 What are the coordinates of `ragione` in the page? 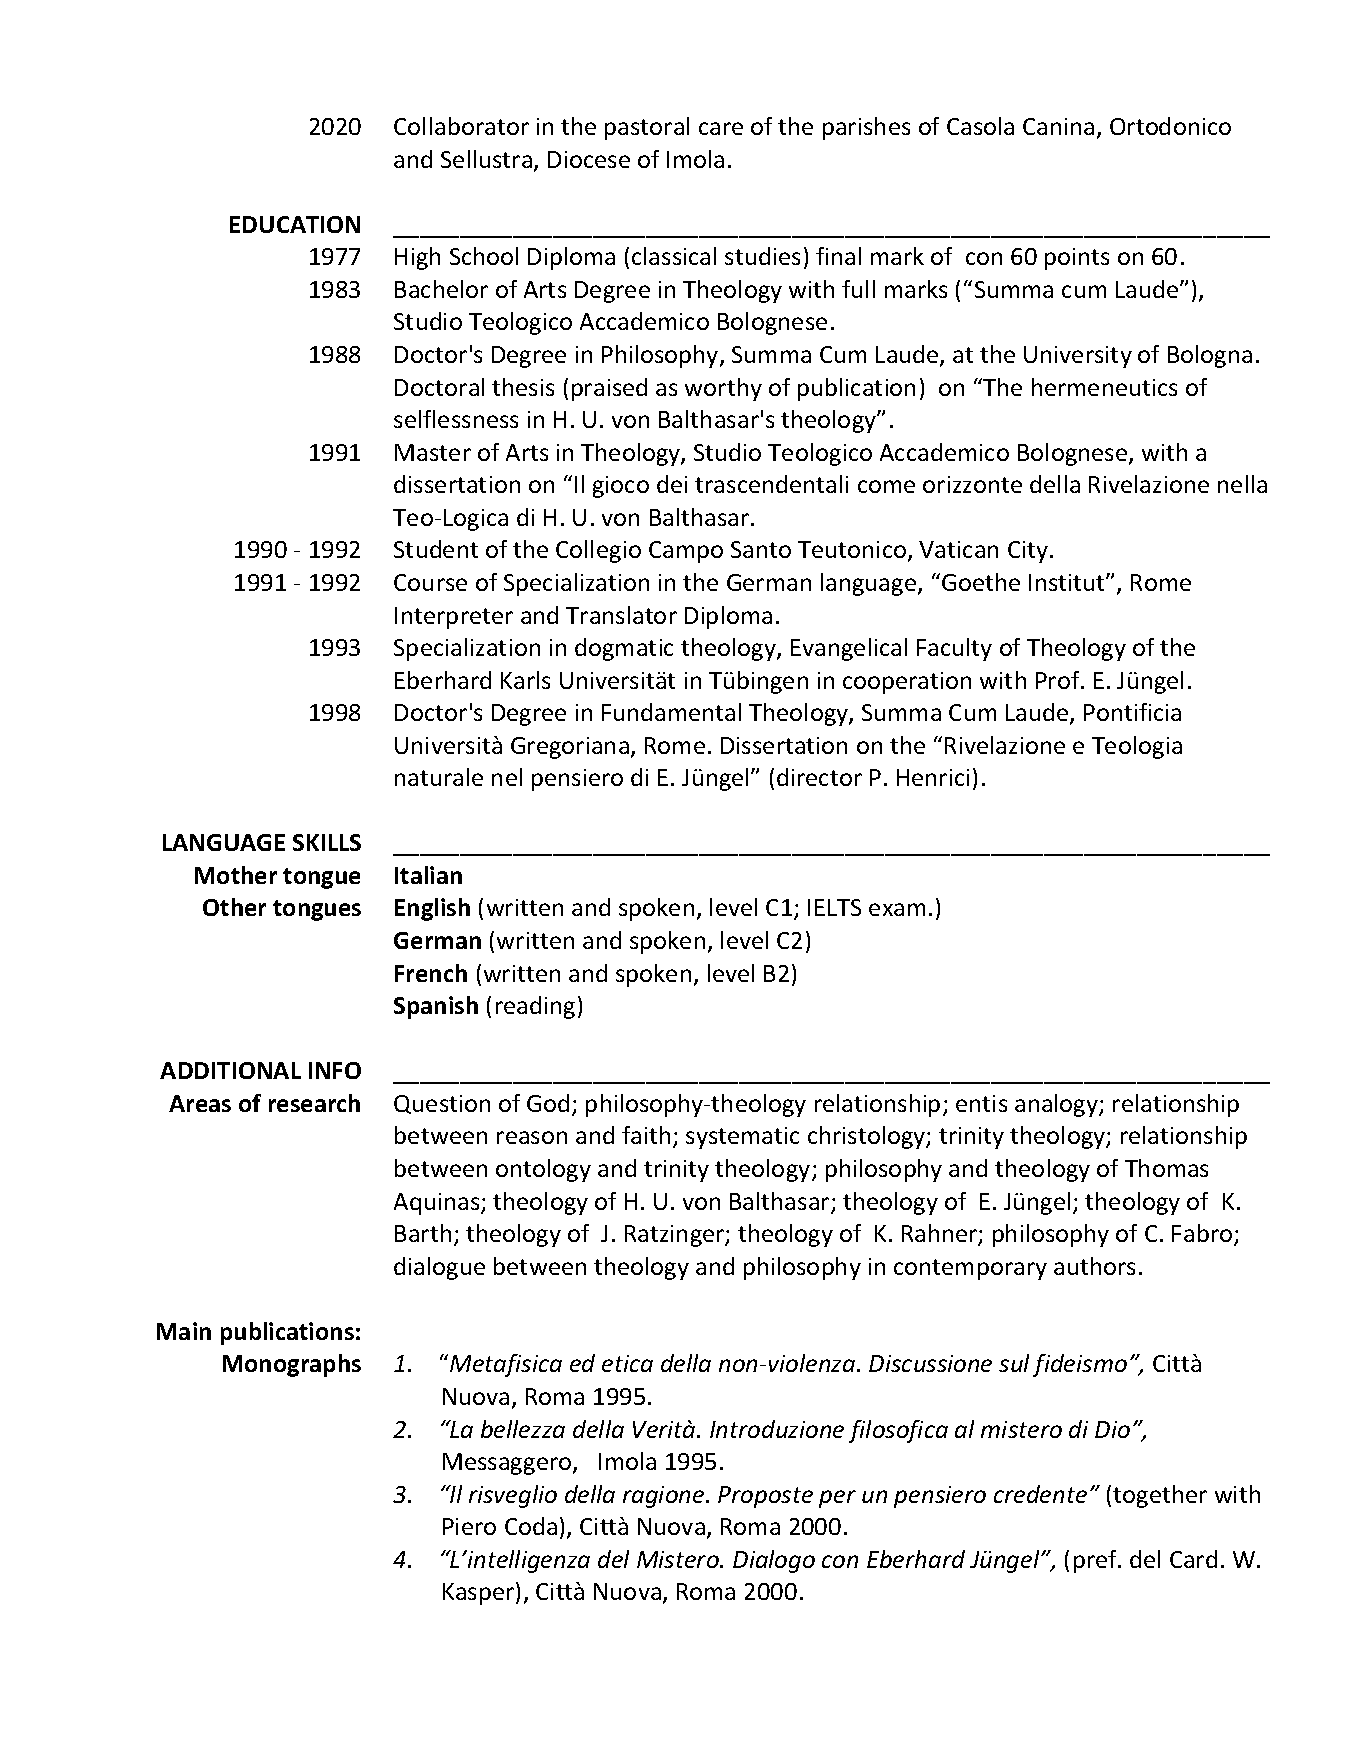 It's located at (665, 1497).
